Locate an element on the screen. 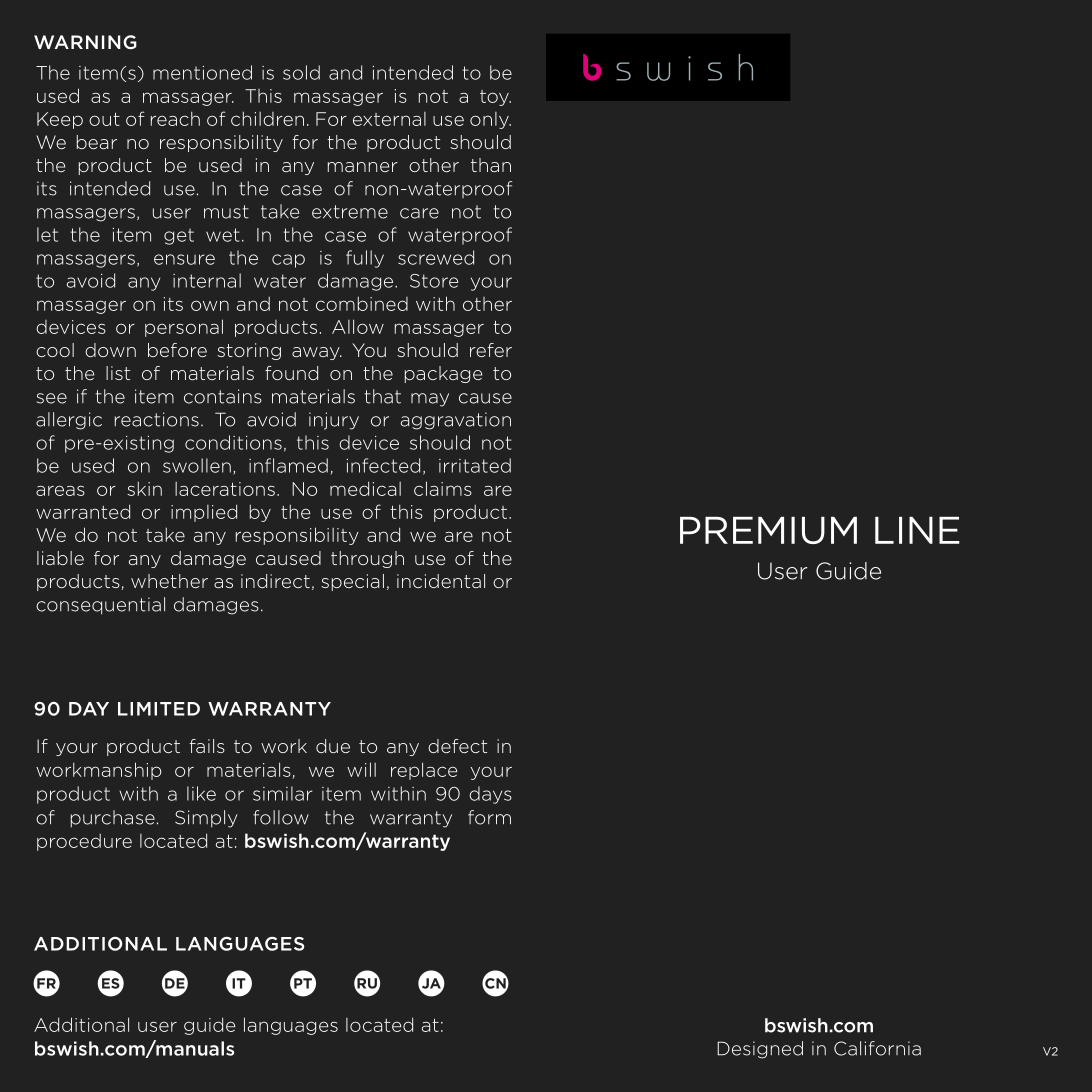  list is located at coordinates (118, 373).
